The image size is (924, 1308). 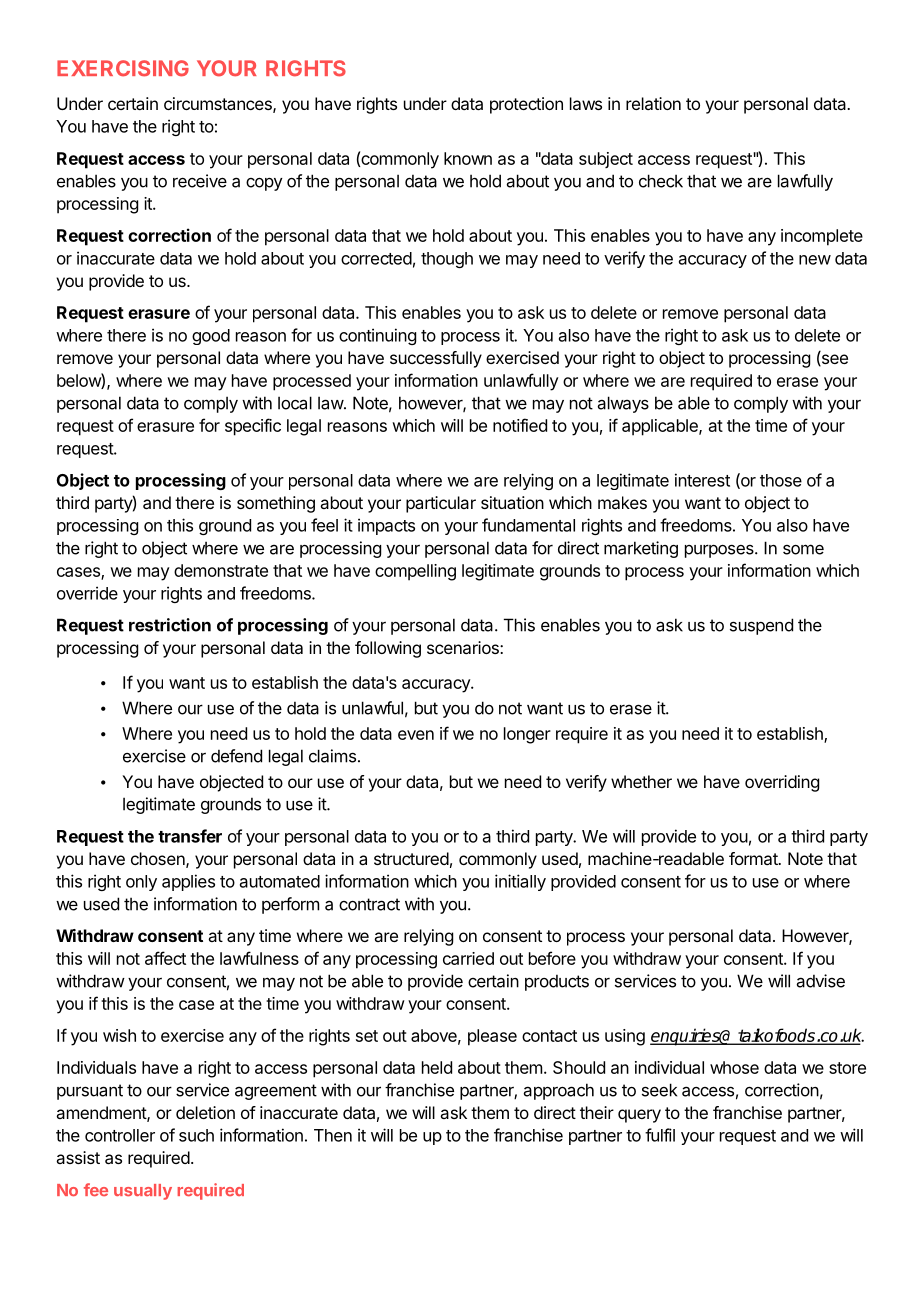 What do you see at coordinates (821, 981) in the screenshot?
I see `advise` at bounding box center [821, 981].
